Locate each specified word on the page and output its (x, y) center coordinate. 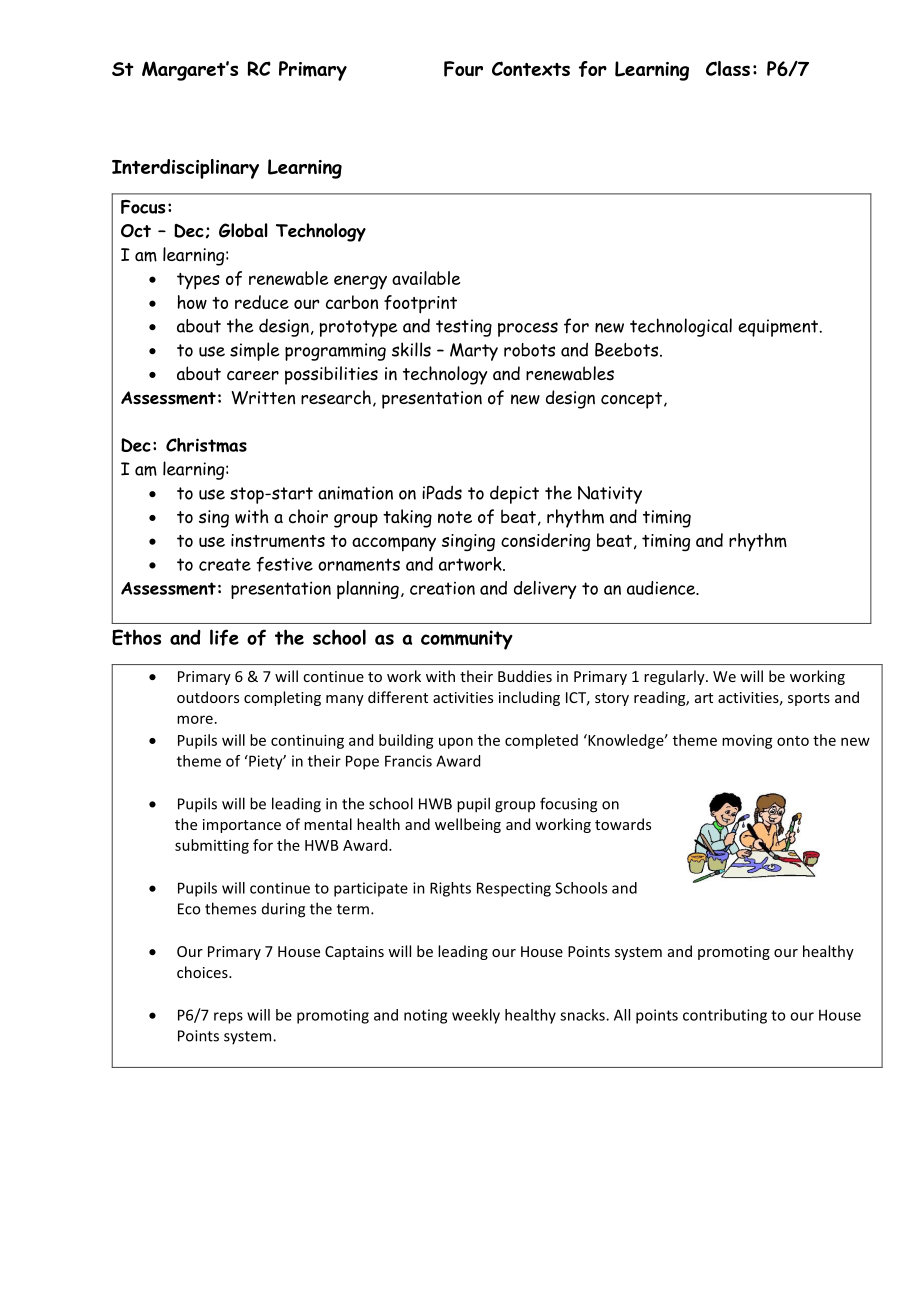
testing (464, 328)
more (195, 719)
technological (681, 327)
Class (728, 68)
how (192, 302)
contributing (725, 1016)
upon (456, 743)
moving (747, 742)
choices (203, 972)
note (455, 517)
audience (662, 588)
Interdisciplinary (185, 169)
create (225, 564)
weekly (476, 1016)
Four (463, 69)
